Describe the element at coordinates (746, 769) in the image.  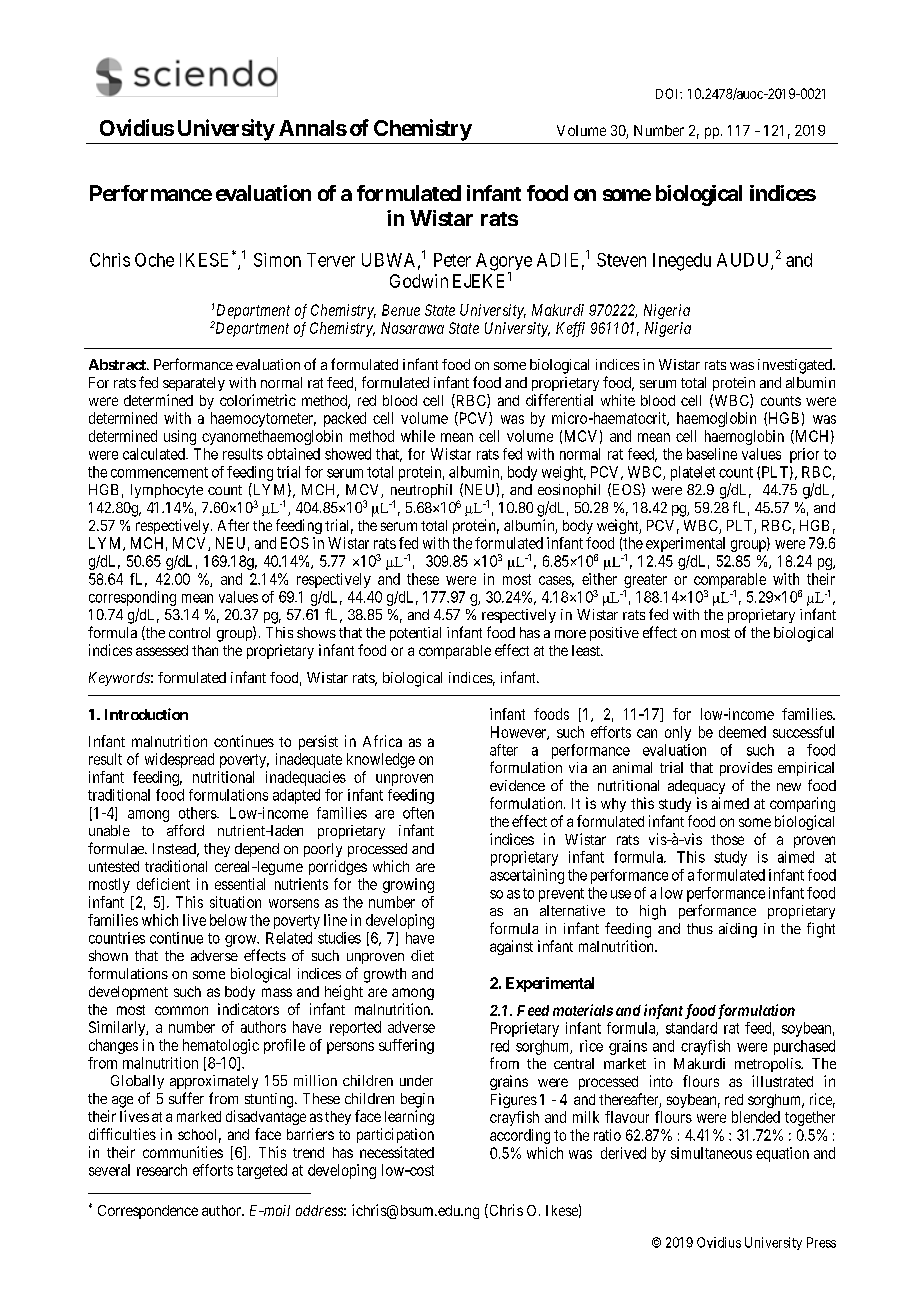
I see `provides` at that location.
